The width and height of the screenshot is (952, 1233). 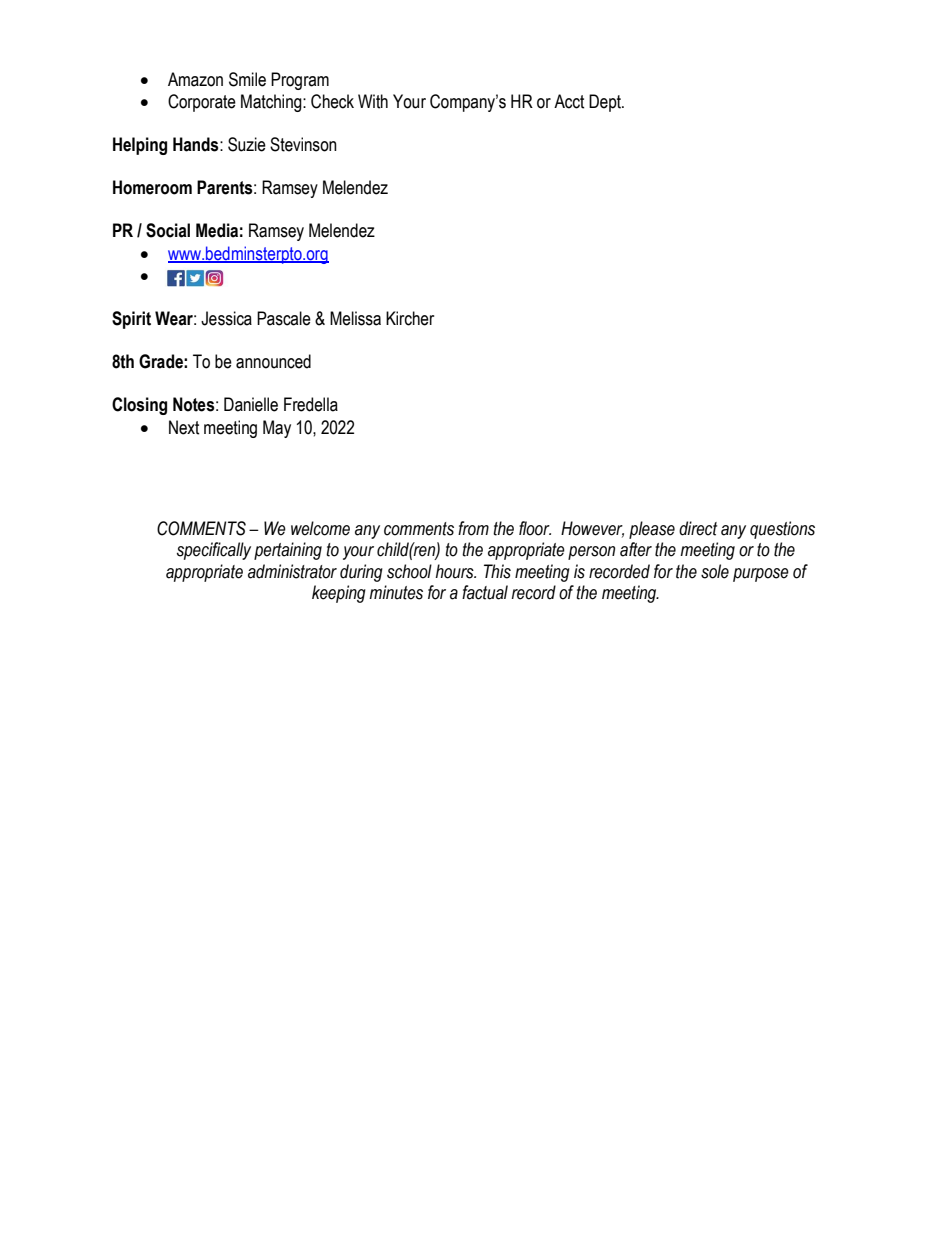 I want to click on Melissa, so click(x=355, y=318).
